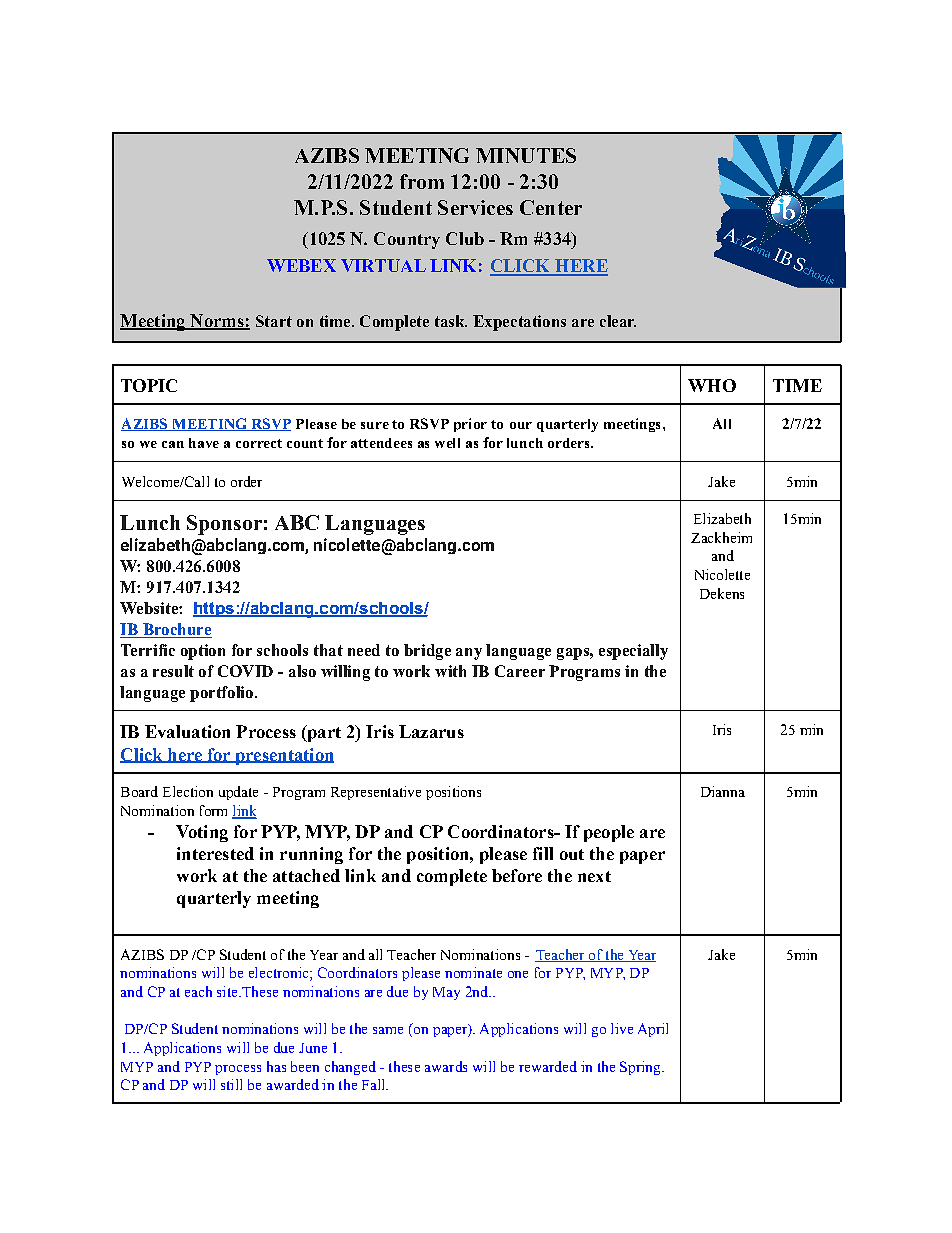 This document has width=952, height=1233. What do you see at coordinates (633, 652) in the document?
I see `especially` at bounding box center [633, 652].
